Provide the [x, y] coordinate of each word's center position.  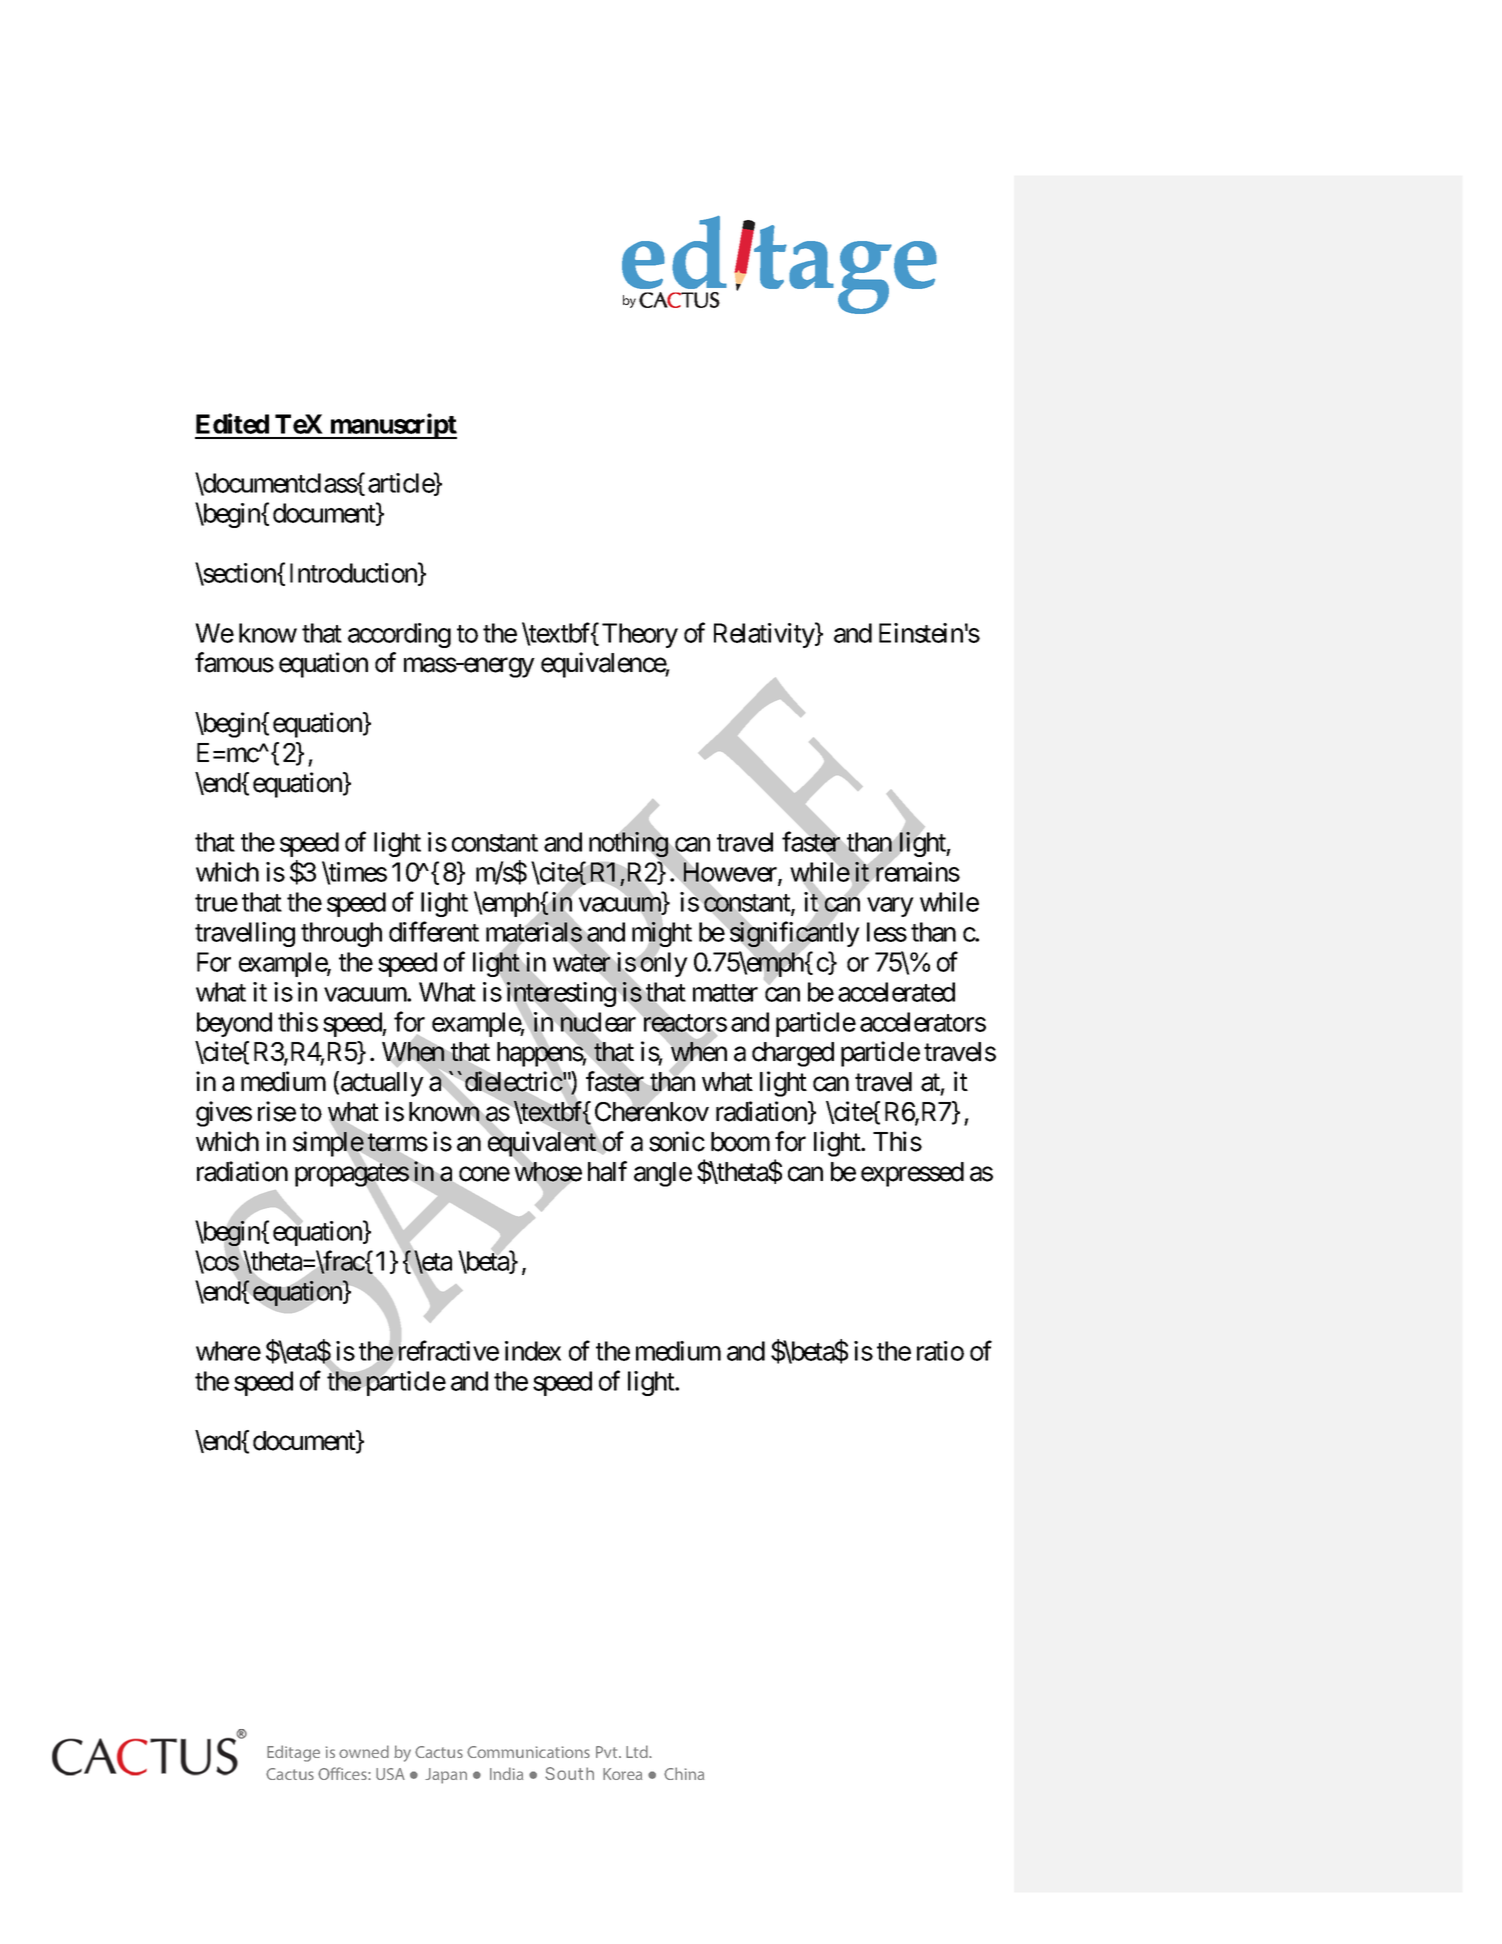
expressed [912, 1174]
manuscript [392, 426]
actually [382, 1084]
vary [890, 907]
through [341, 934]
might [662, 936]
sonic [677, 1141]
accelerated [896, 992]
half [607, 1171]
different [434, 932]
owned [364, 1751]
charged [793, 1054]
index [533, 1351]
